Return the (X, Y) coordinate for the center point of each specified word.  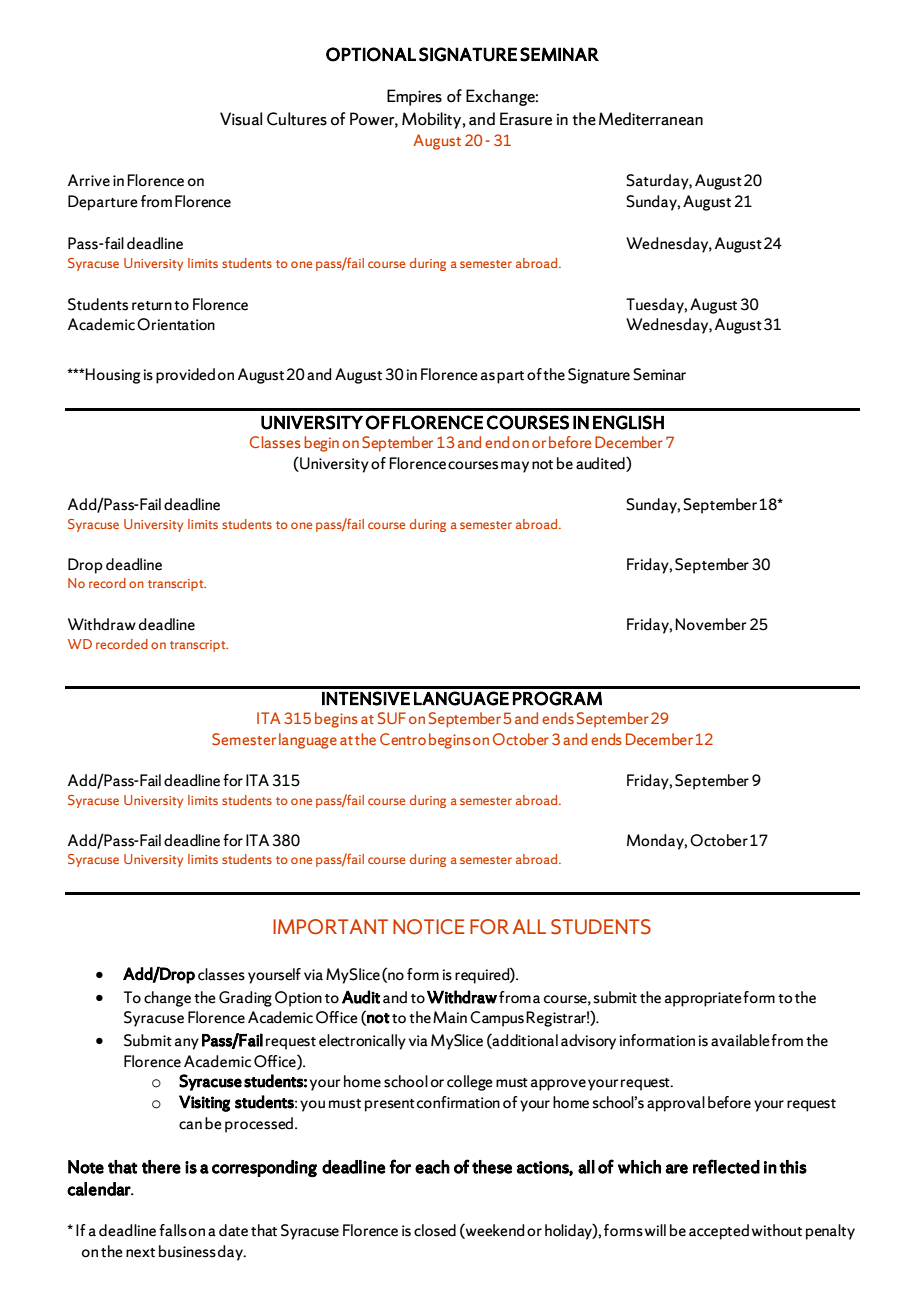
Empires (414, 97)
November (710, 624)
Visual (241, 119)
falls (173, 1230)
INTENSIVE (366, 698)
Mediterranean (651, 119)
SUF (392, 718)
